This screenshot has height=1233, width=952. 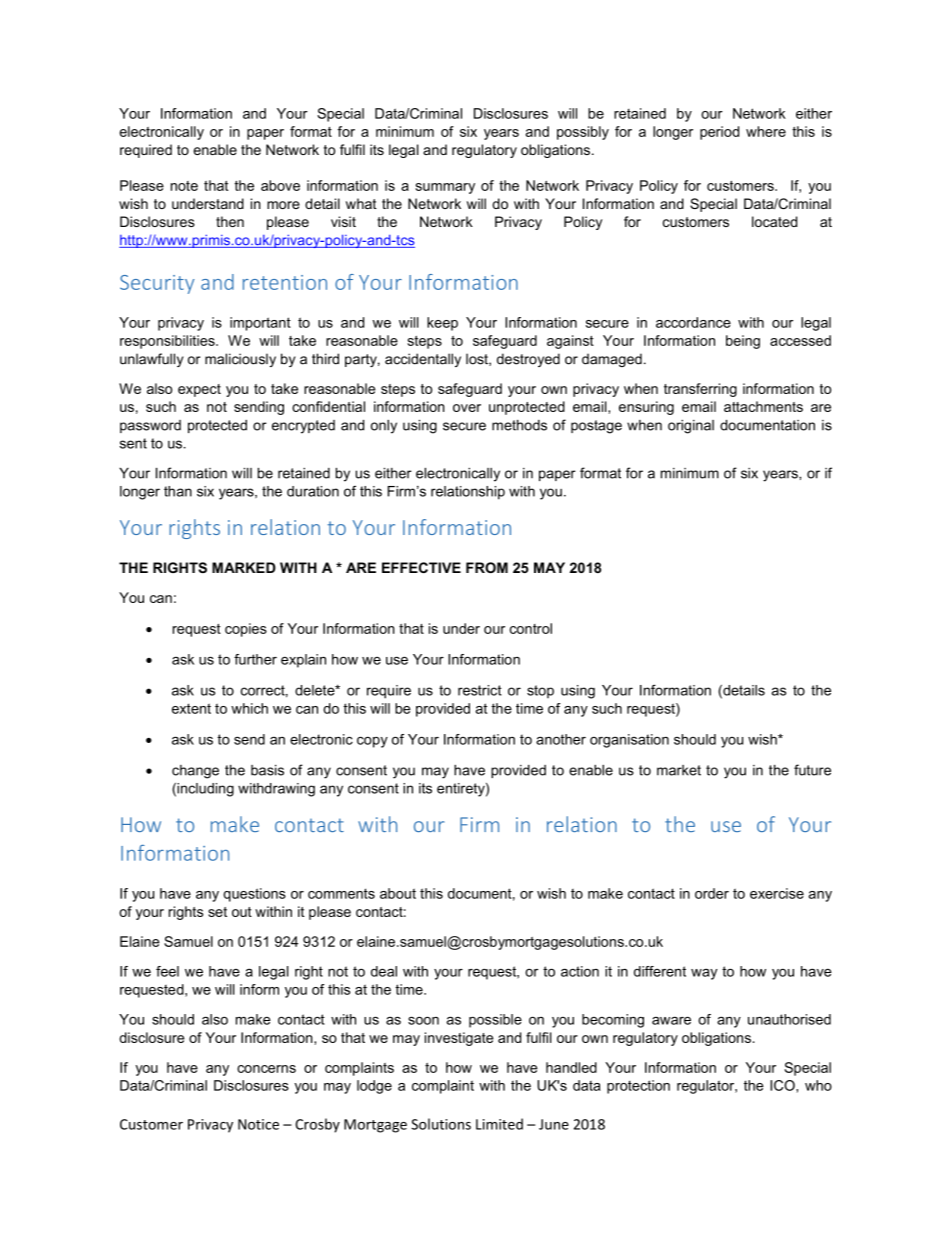 I want to click on ICO, so click(x=783, y=1085).
